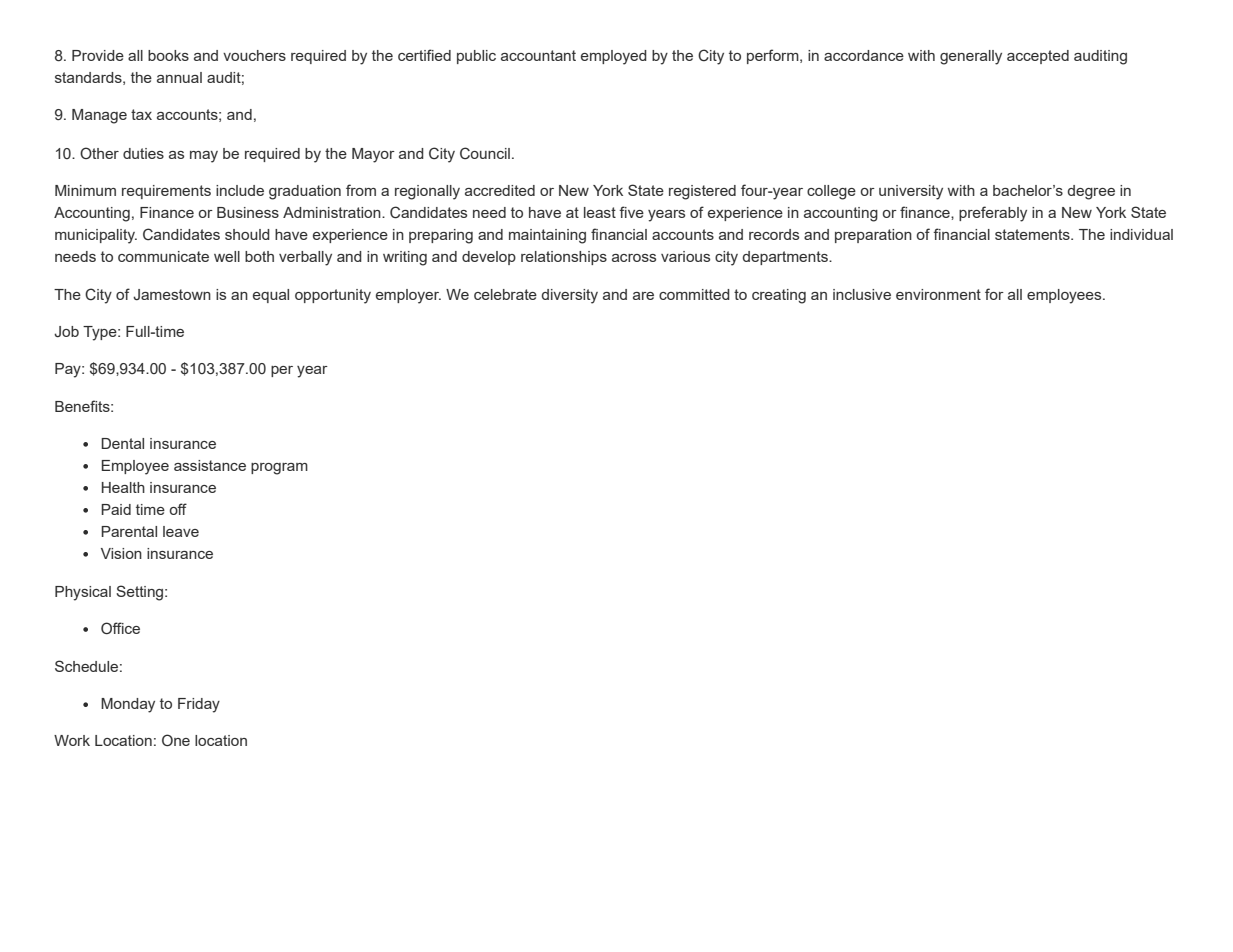 This screenshot has height=952, width=1233. I want to click on environment, so click(938, 294).
